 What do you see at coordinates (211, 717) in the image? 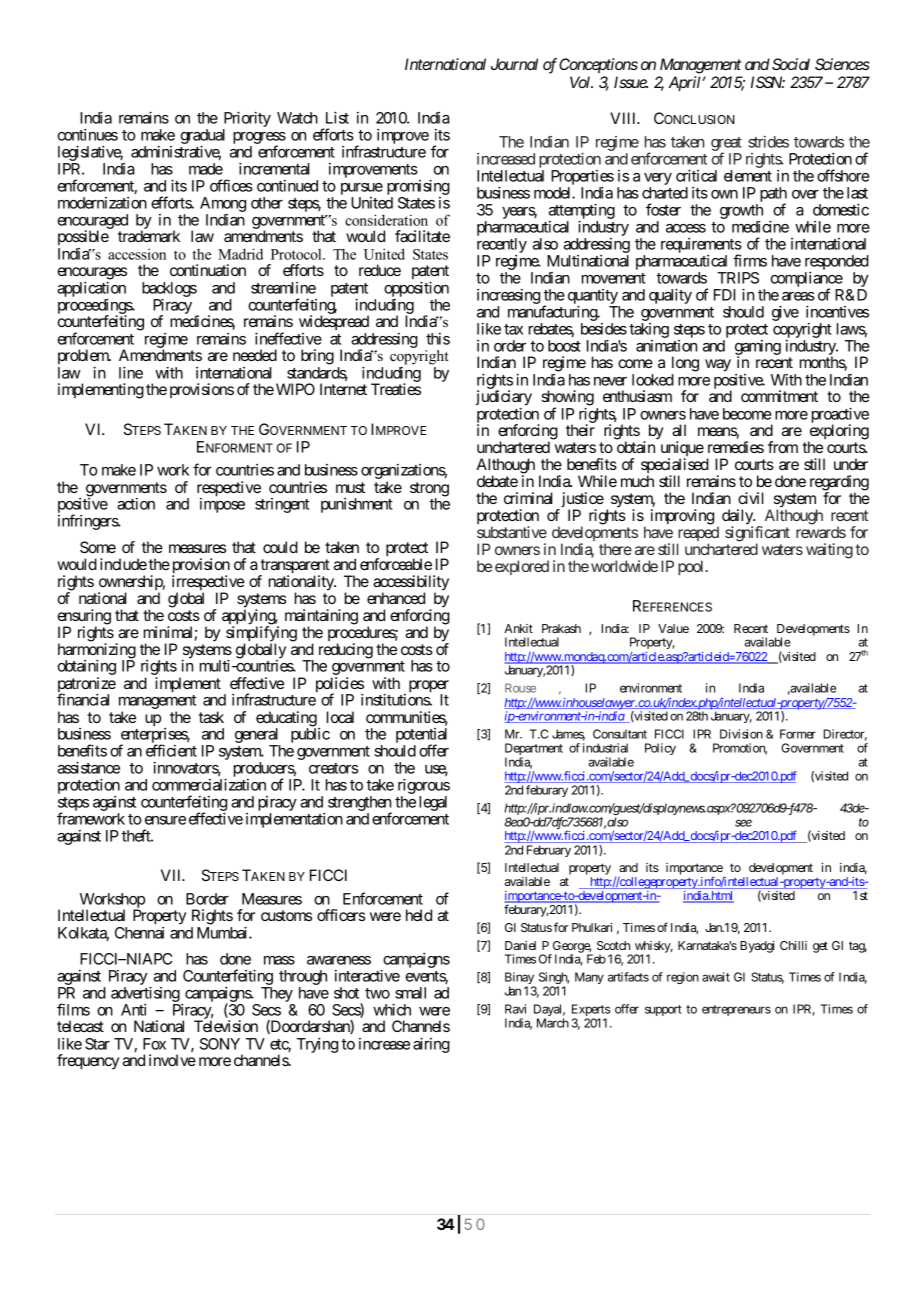
I see `task` at bounding box center [211, 717].
